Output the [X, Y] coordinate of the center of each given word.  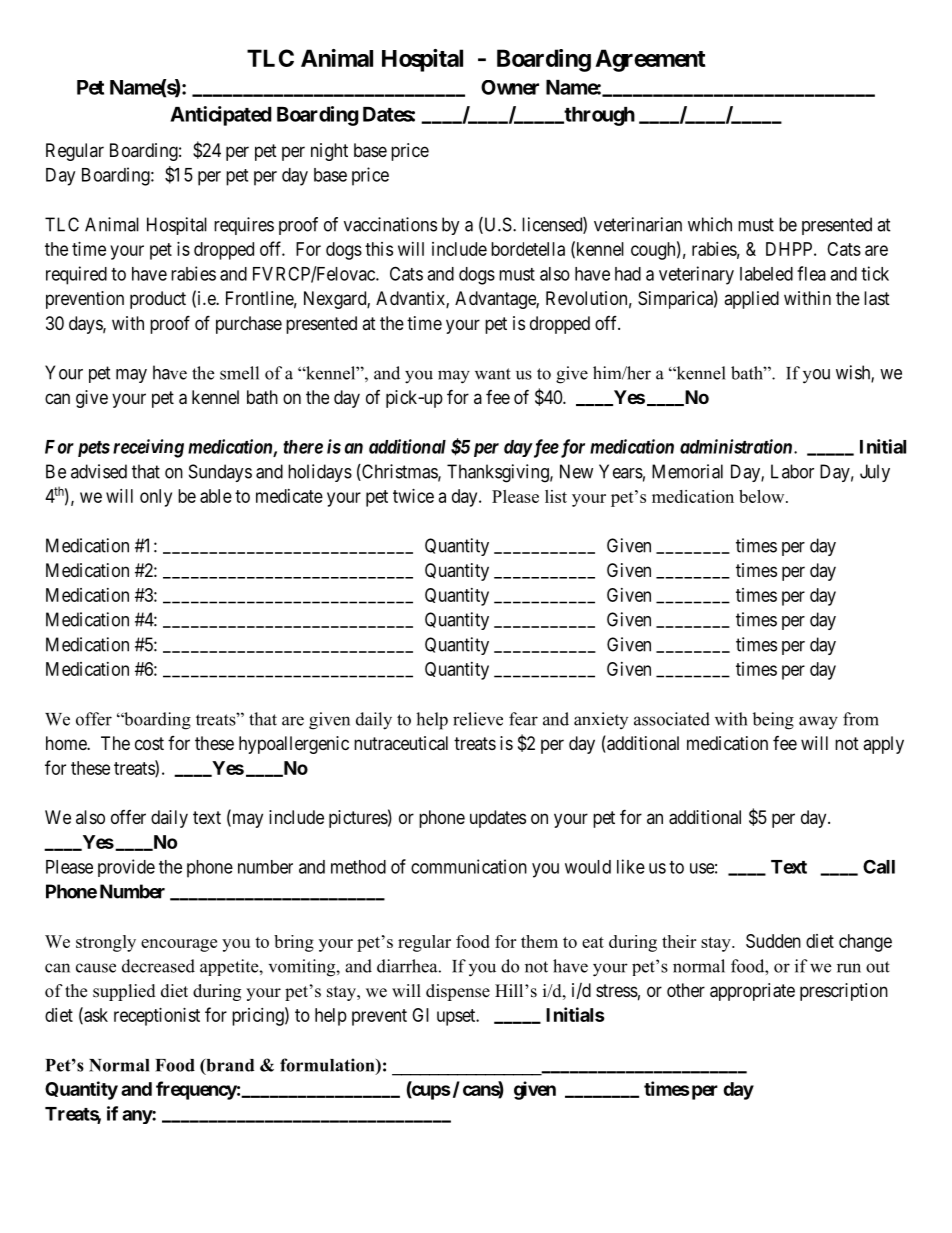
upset [457, 1017]
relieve [478, 719]
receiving [148, 448]
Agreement [650, 60]
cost [149, 743]
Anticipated [221, 116]
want [493, 374]
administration [736, 446]
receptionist [157, 1017]
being [773, 721]
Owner [510, 87]
